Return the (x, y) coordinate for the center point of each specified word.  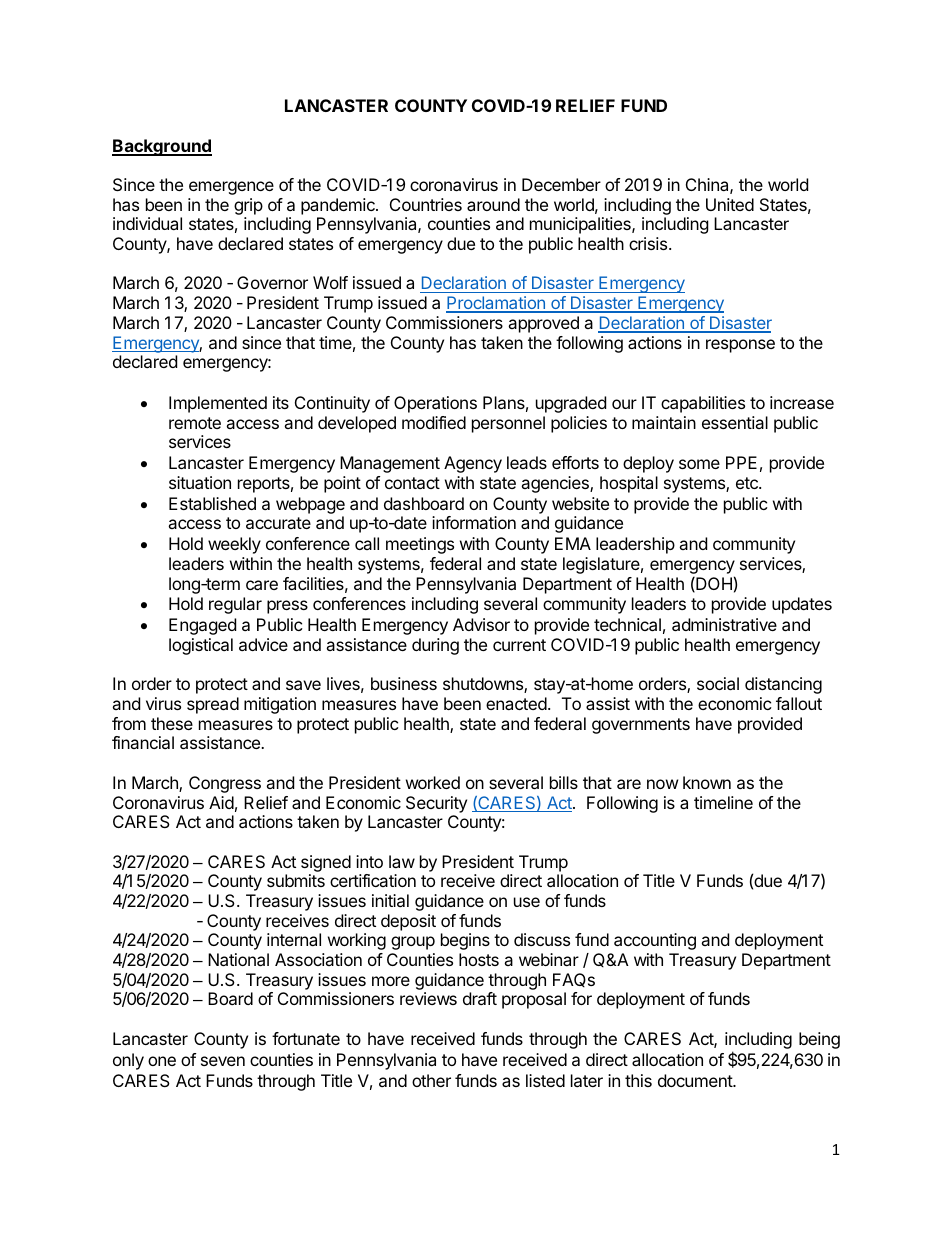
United (730, 204)
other (431, 1080)
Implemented (218, 404)
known (707, 782)
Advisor (481, 624)
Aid (221, 802)
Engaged (202, 626)
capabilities (703, 404)
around (493, 204)
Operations (435, 404)
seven (223, 1061)
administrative (724, 624)
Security (436, 804)
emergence (231, 188)
